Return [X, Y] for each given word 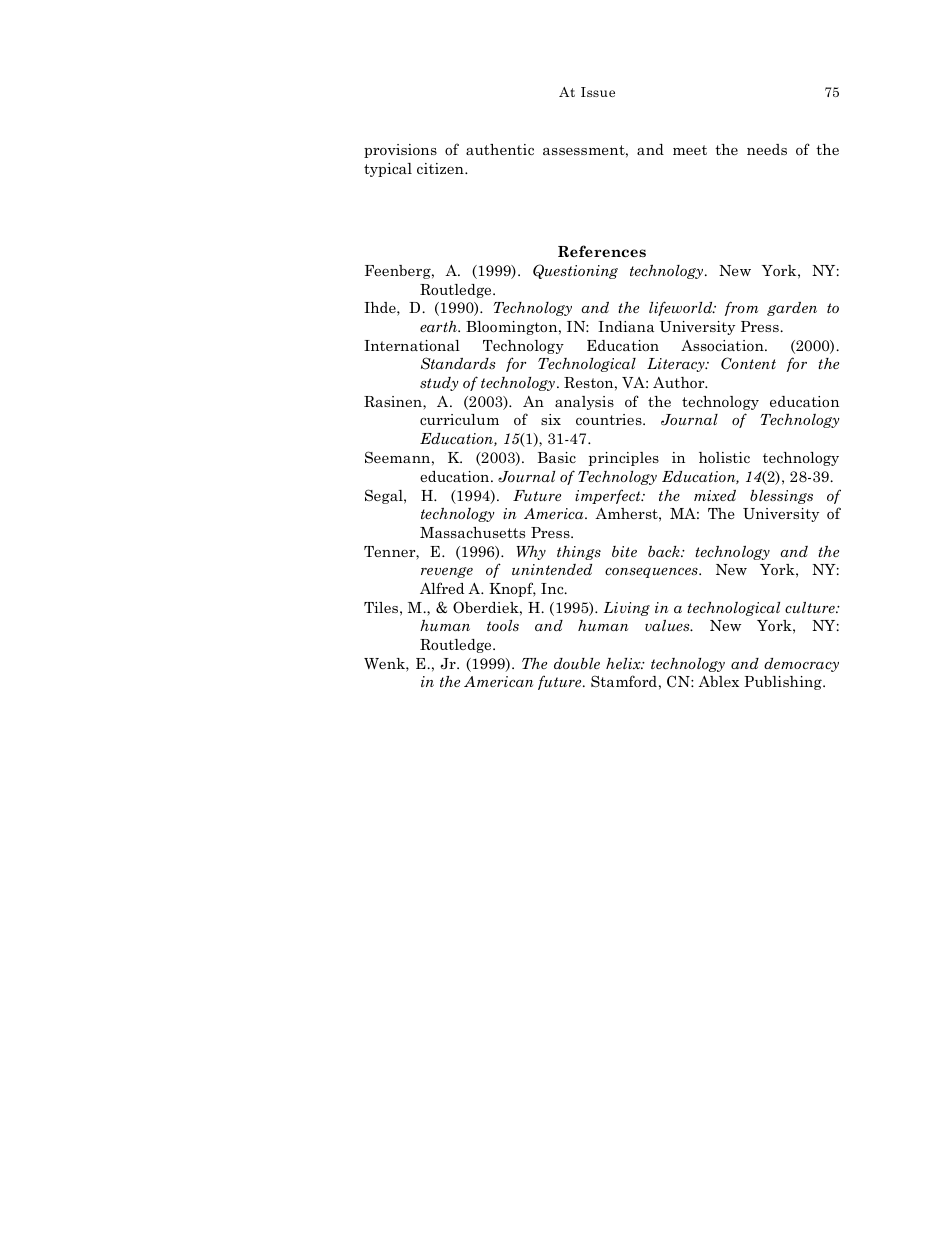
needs [767, 149]
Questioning [575, 271]
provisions [400, 151]
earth [439, 326]
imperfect [609, 496]
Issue [598, 92]
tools [503, 625]
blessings [781, 497]
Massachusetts [472, 532]
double [577, 663]
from [741, 308]
